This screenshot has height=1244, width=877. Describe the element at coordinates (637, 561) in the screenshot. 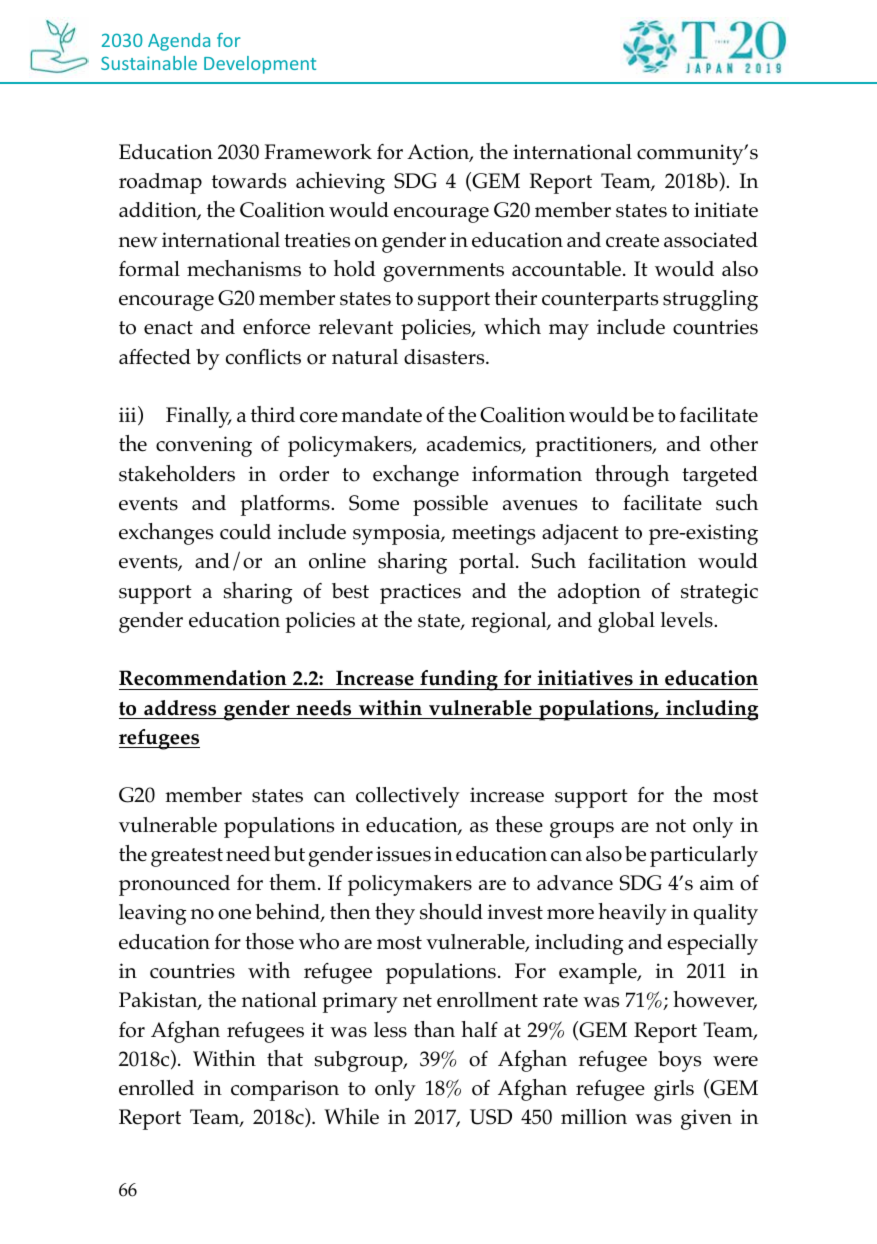

I see `facilitation` at that location.
